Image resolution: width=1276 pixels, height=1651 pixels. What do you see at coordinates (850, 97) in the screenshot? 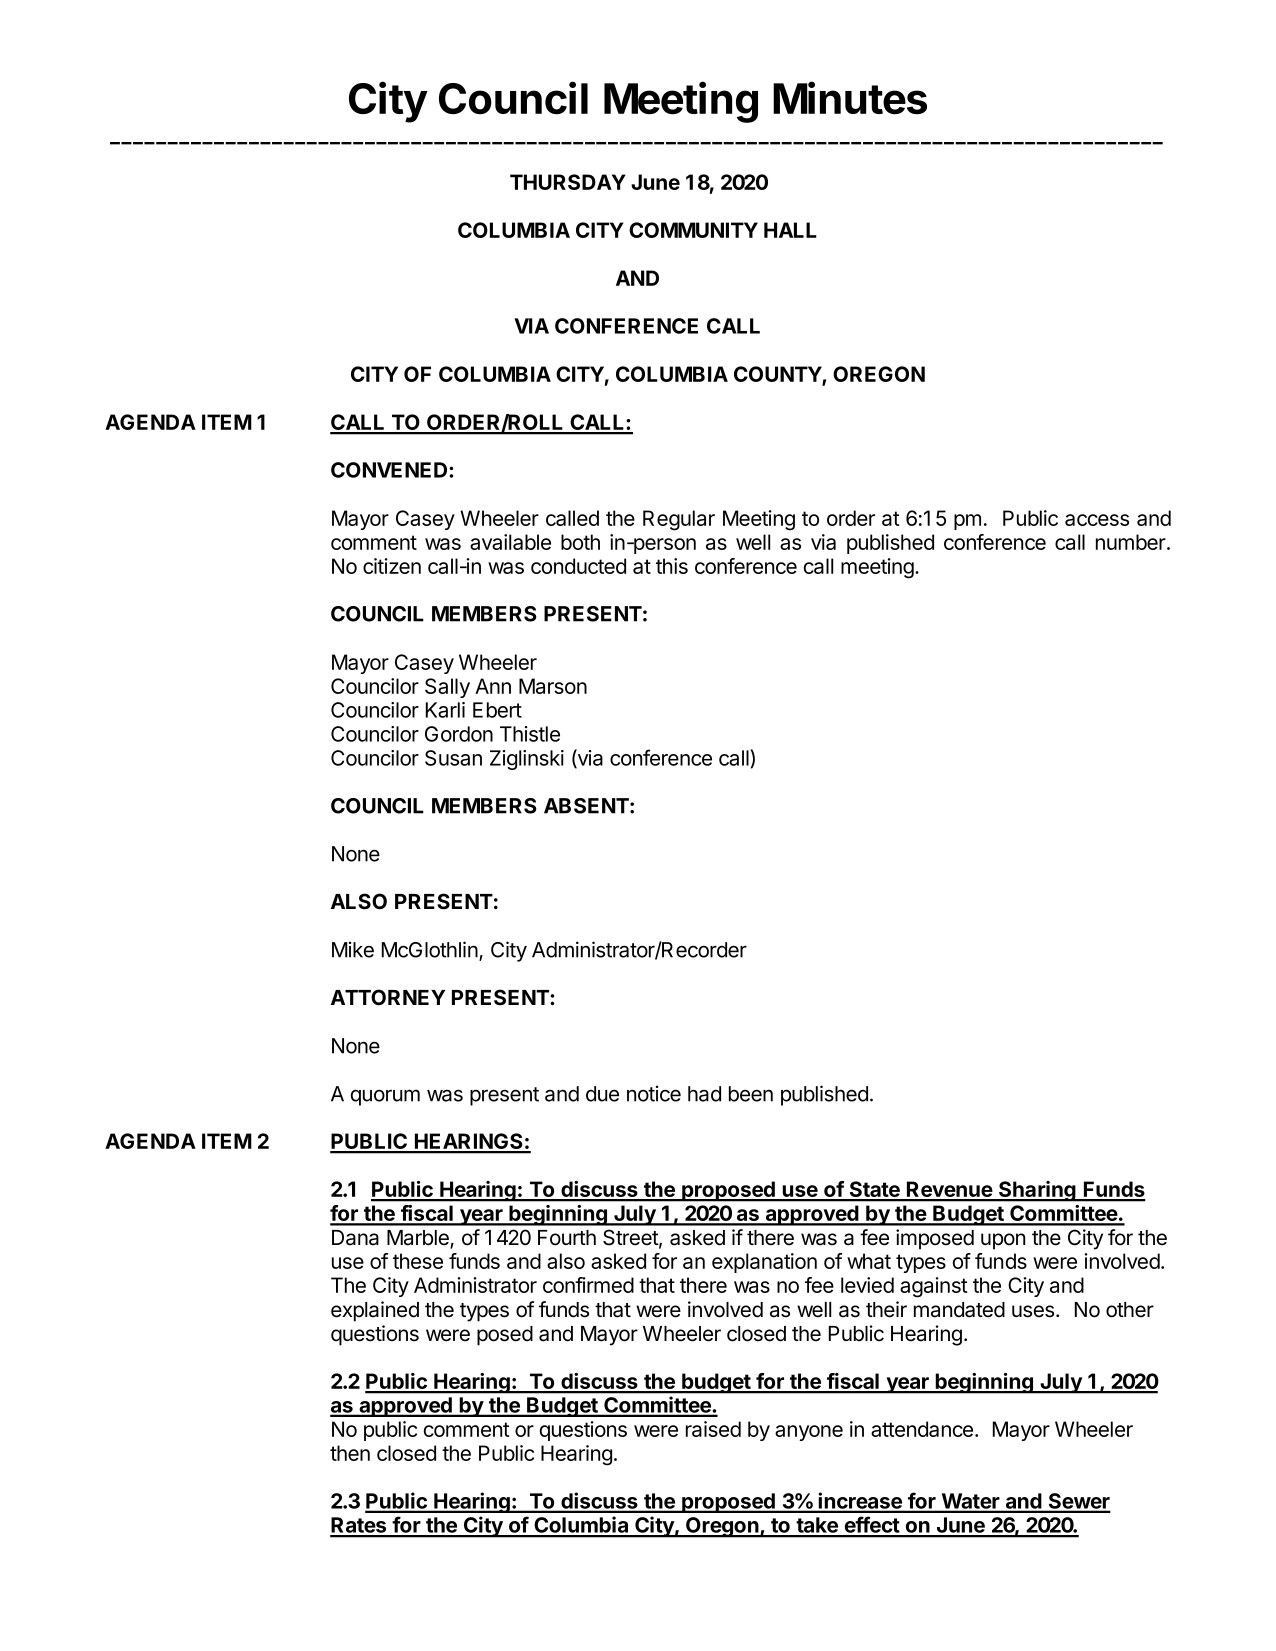
I see `Minutes` at bounding box center [850, 97].
